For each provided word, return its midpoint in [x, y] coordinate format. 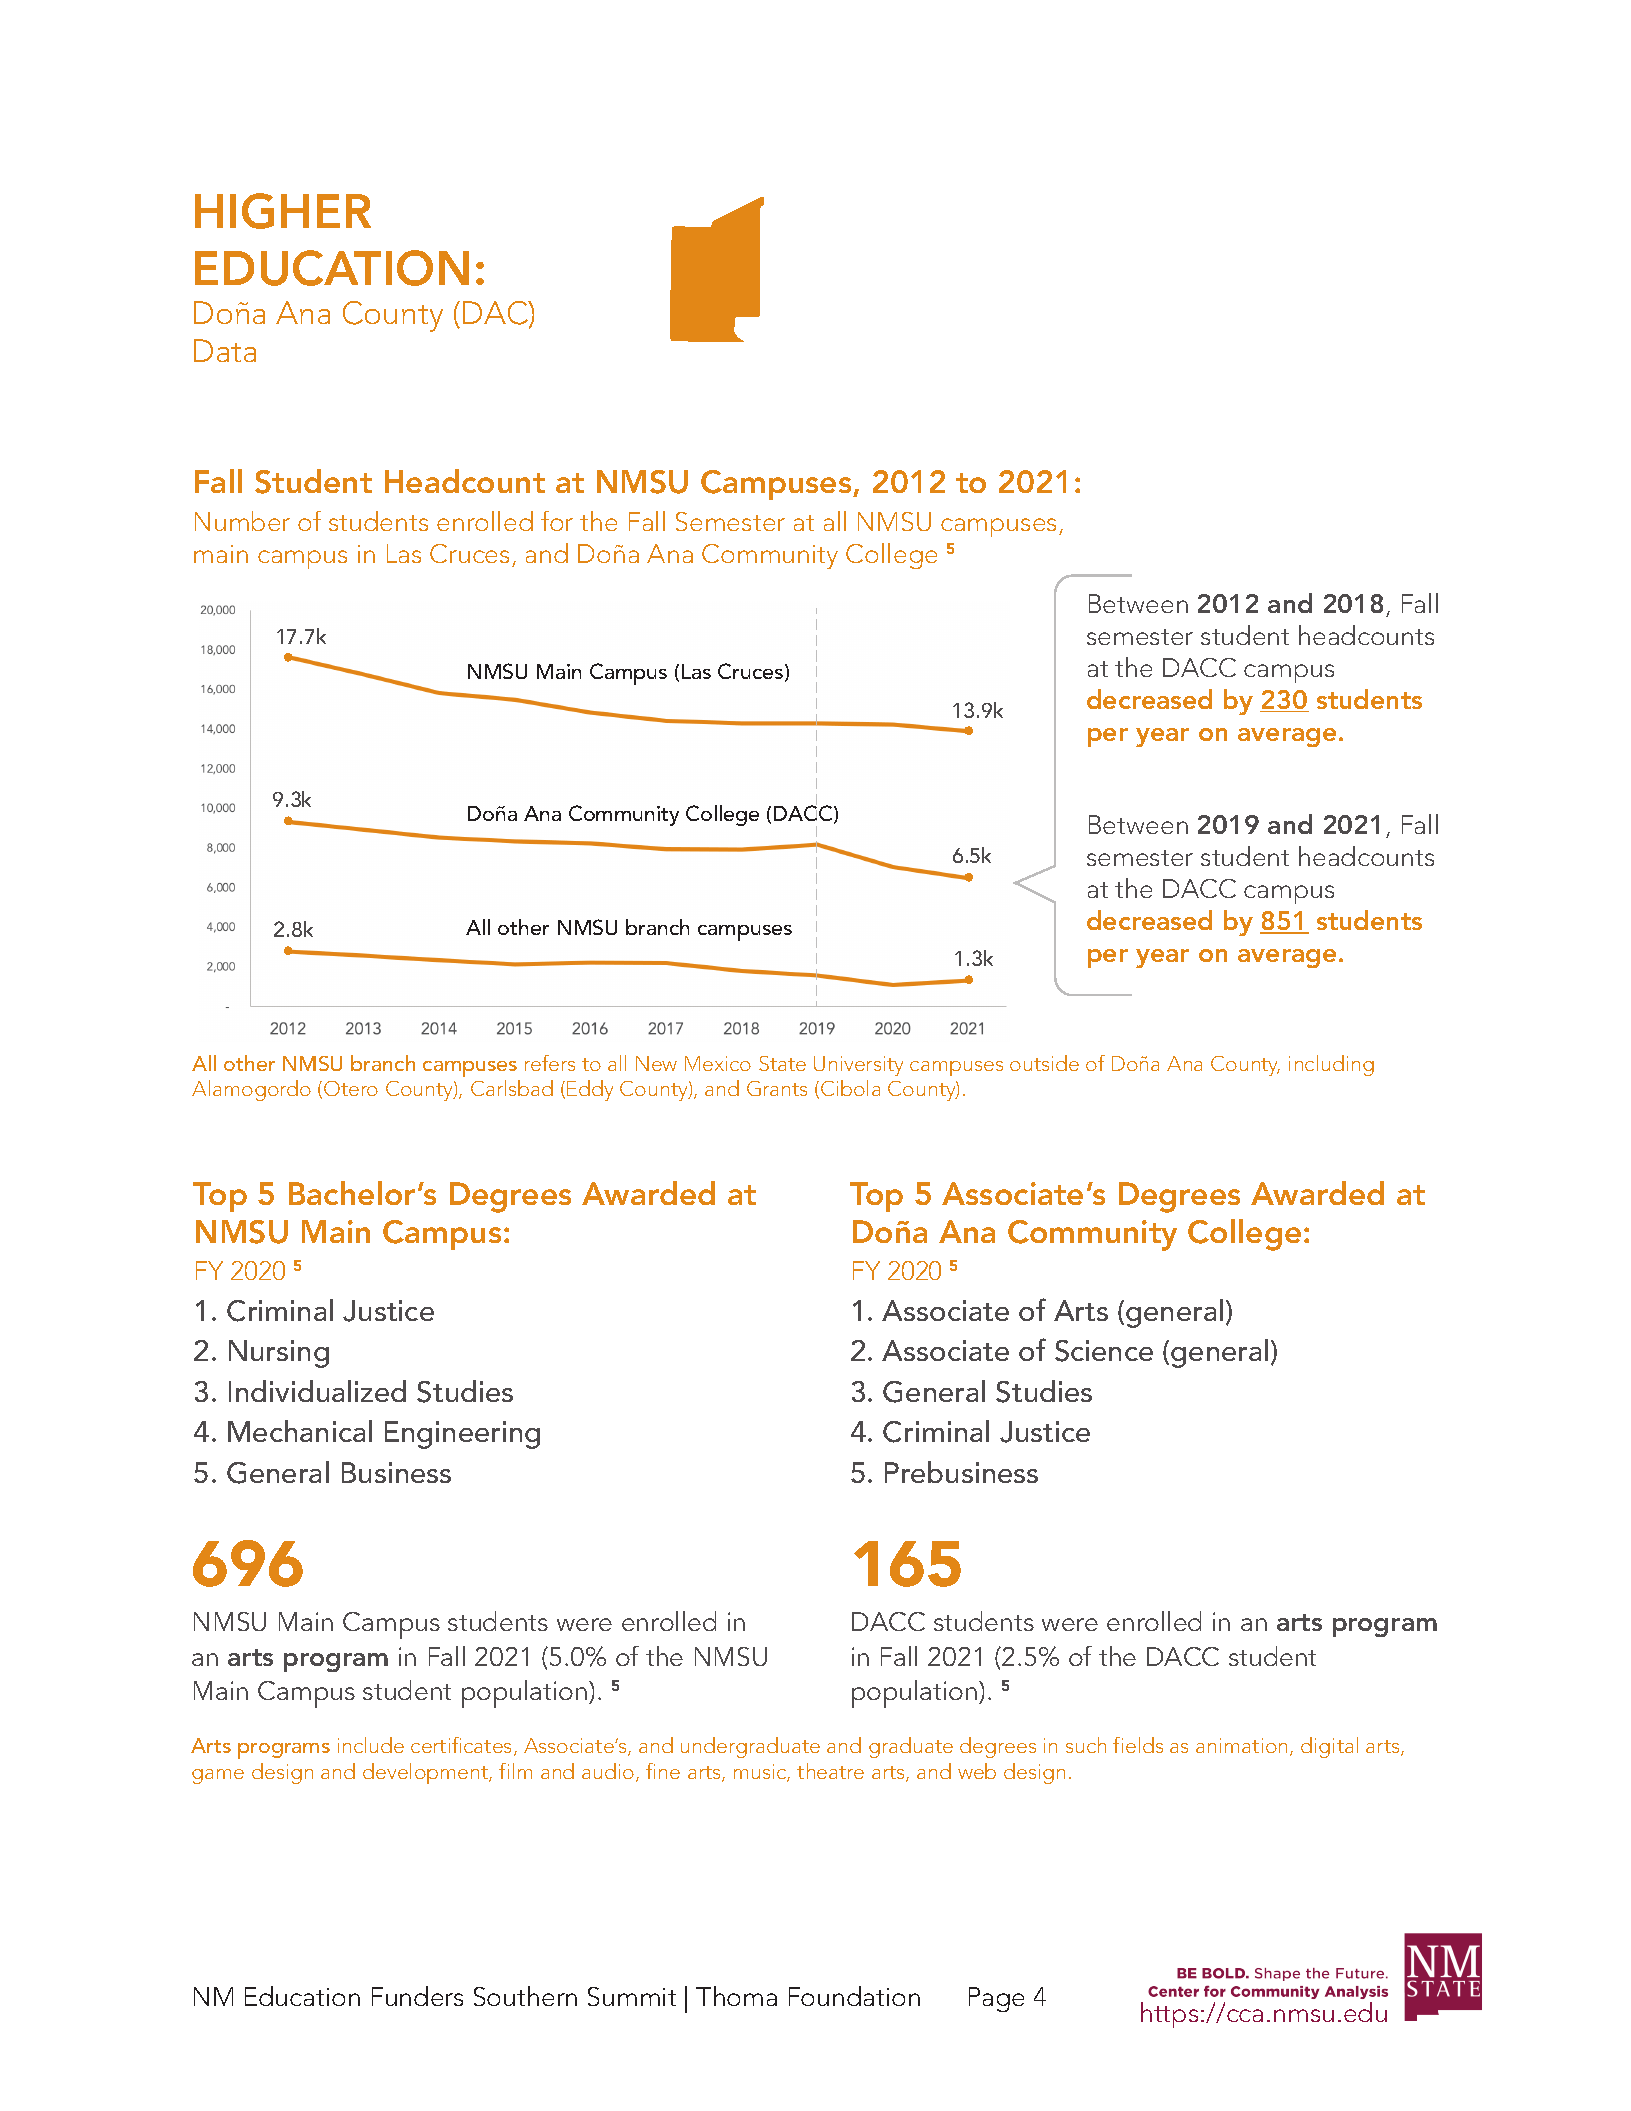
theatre [830, 1771]
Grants [777, 1088]
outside [1044, 1063]
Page [996, 1999]
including [1331, 1065]
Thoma [736, 1996]
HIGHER [283, 211]
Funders [417, 1996]
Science [1104, 1351]
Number [242, 521]
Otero [351, 1088]
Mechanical [300, 1431]
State [782, 1063]
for [557, 521]
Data [225, 350]
